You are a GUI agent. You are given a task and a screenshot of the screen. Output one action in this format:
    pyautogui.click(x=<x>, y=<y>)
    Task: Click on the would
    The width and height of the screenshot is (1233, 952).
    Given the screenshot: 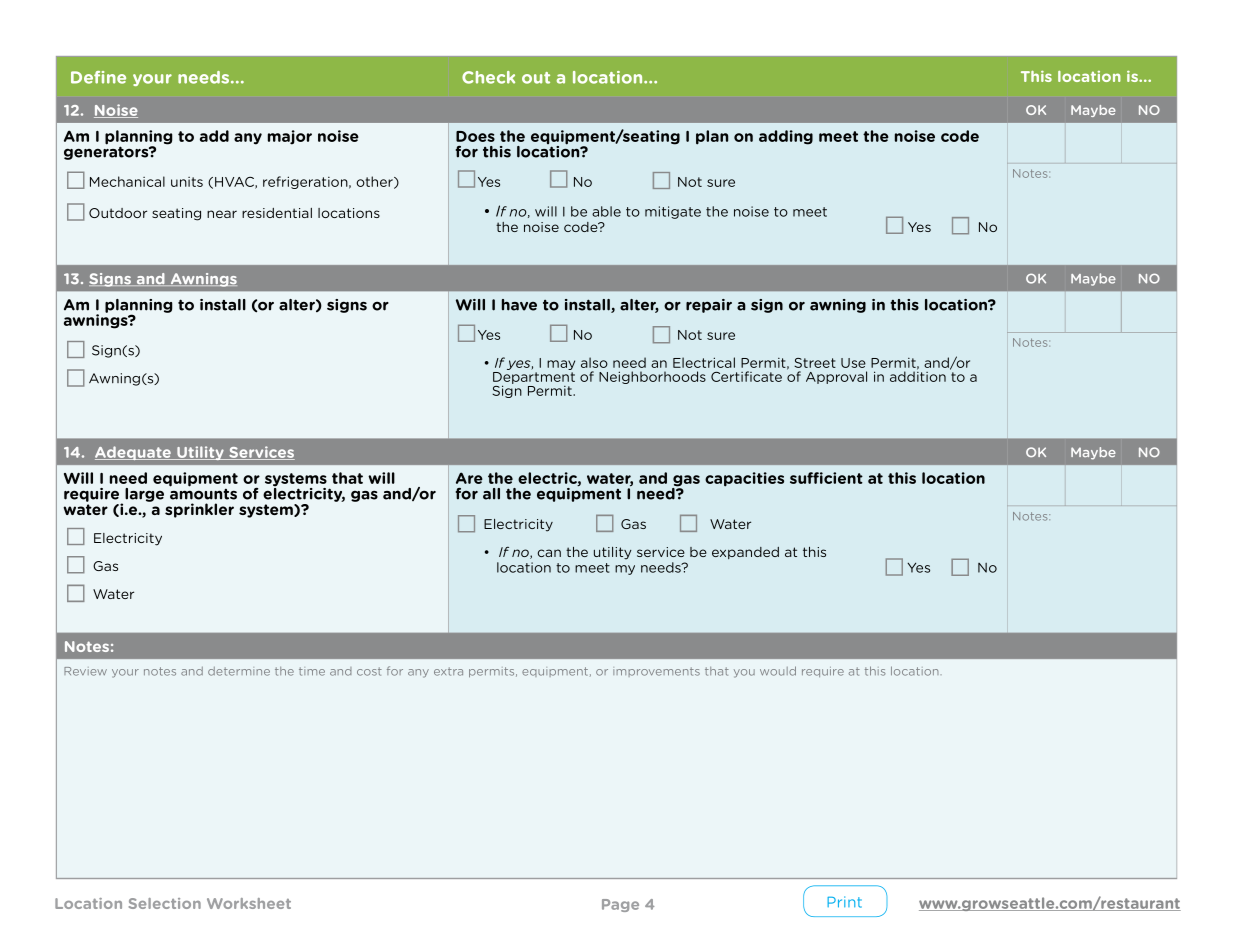 What is the action you would take?
    pyautogui.click(x=778, y=671)
